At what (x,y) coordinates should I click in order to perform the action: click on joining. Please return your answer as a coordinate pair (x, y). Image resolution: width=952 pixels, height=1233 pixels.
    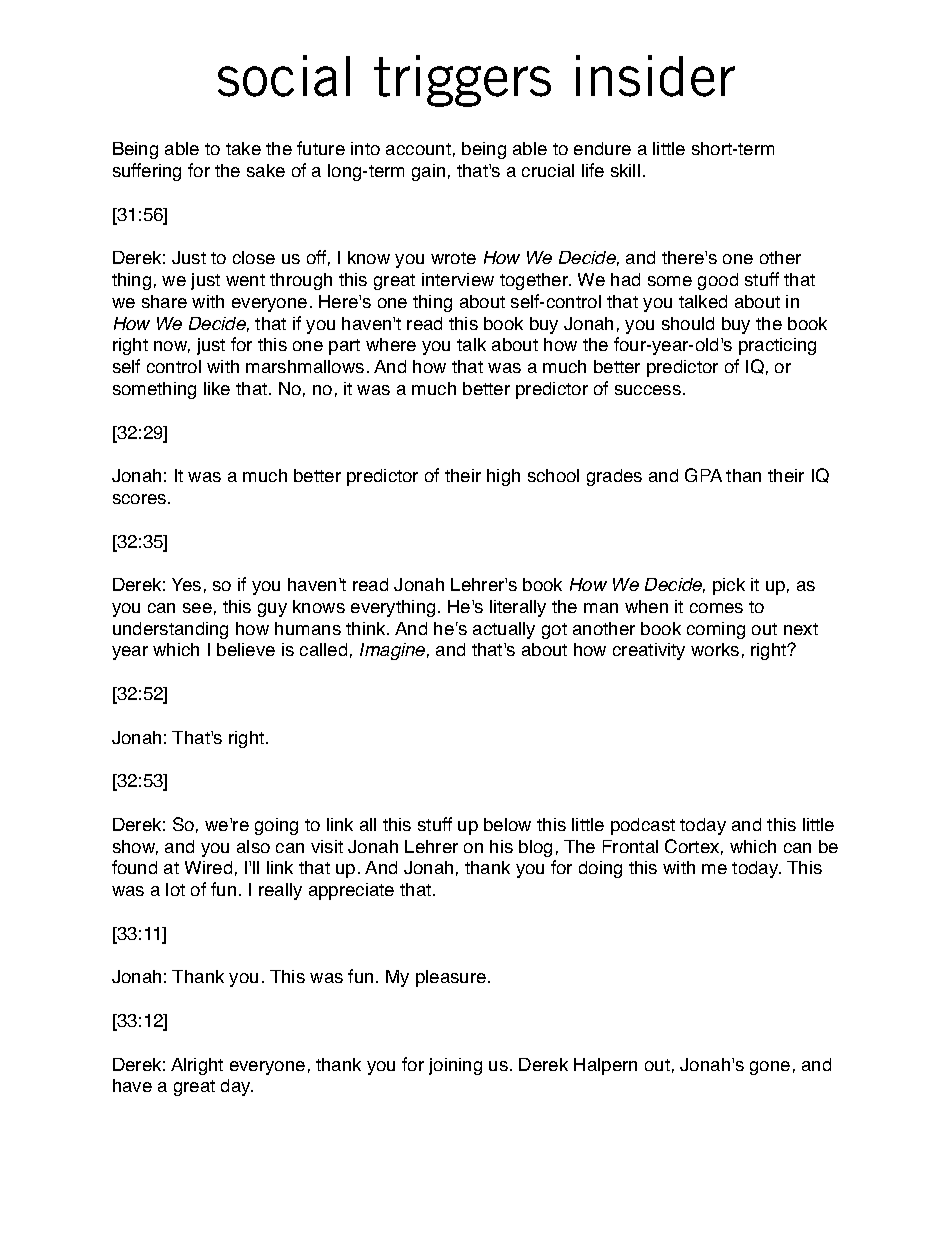
    Looking at the image, I should click on (455, 1066).
